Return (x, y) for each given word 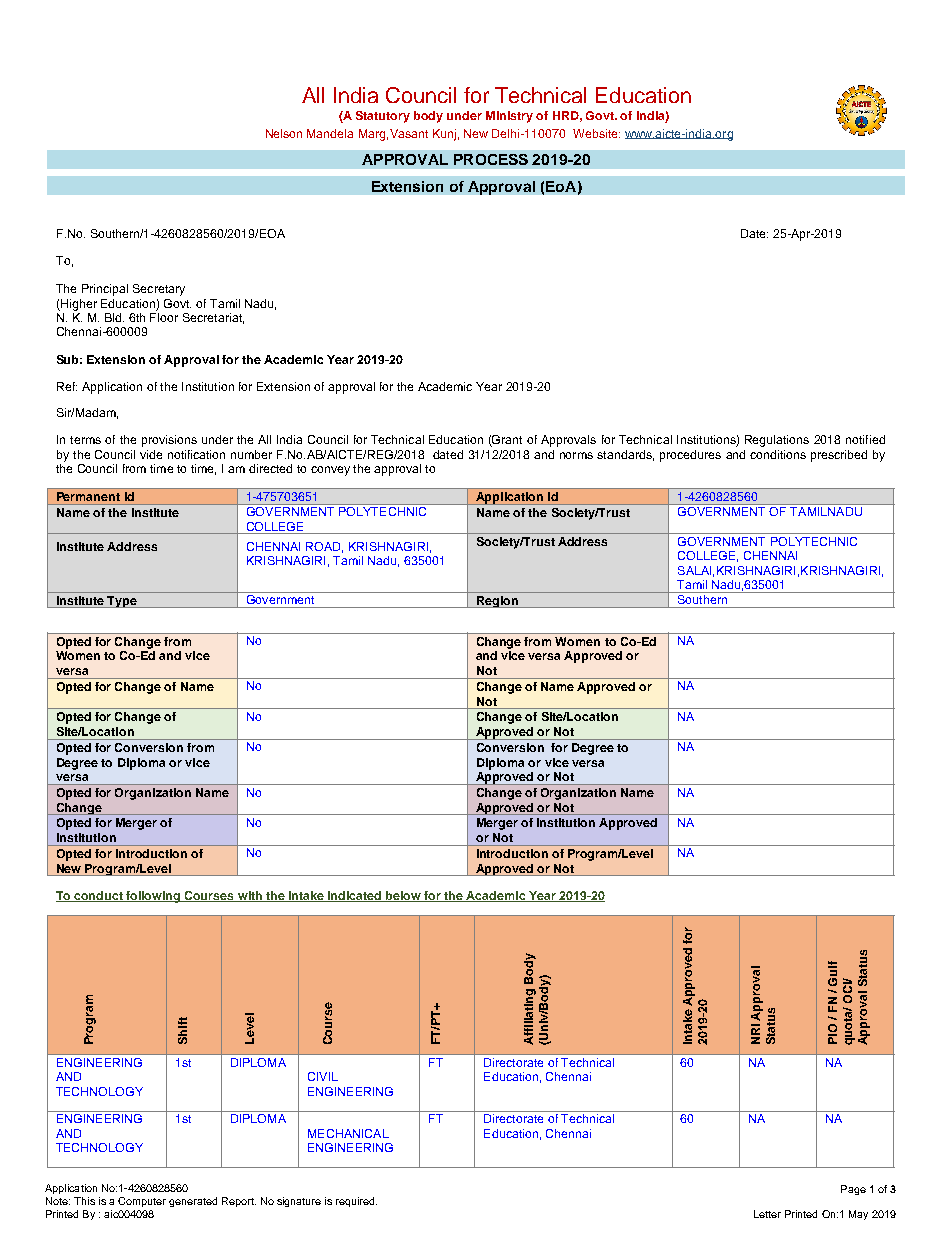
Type (122, 602)
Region (497, 602)
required (356, 1202)
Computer (142, 1202)
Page (853, 1190)
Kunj (444, 135)
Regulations (777, 441)
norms (576, 455)
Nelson (284, 133)
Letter (767, 1214)
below (403, 896)
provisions (169, 441)
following (153, 897)
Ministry (509, 117)
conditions (778, 454)
